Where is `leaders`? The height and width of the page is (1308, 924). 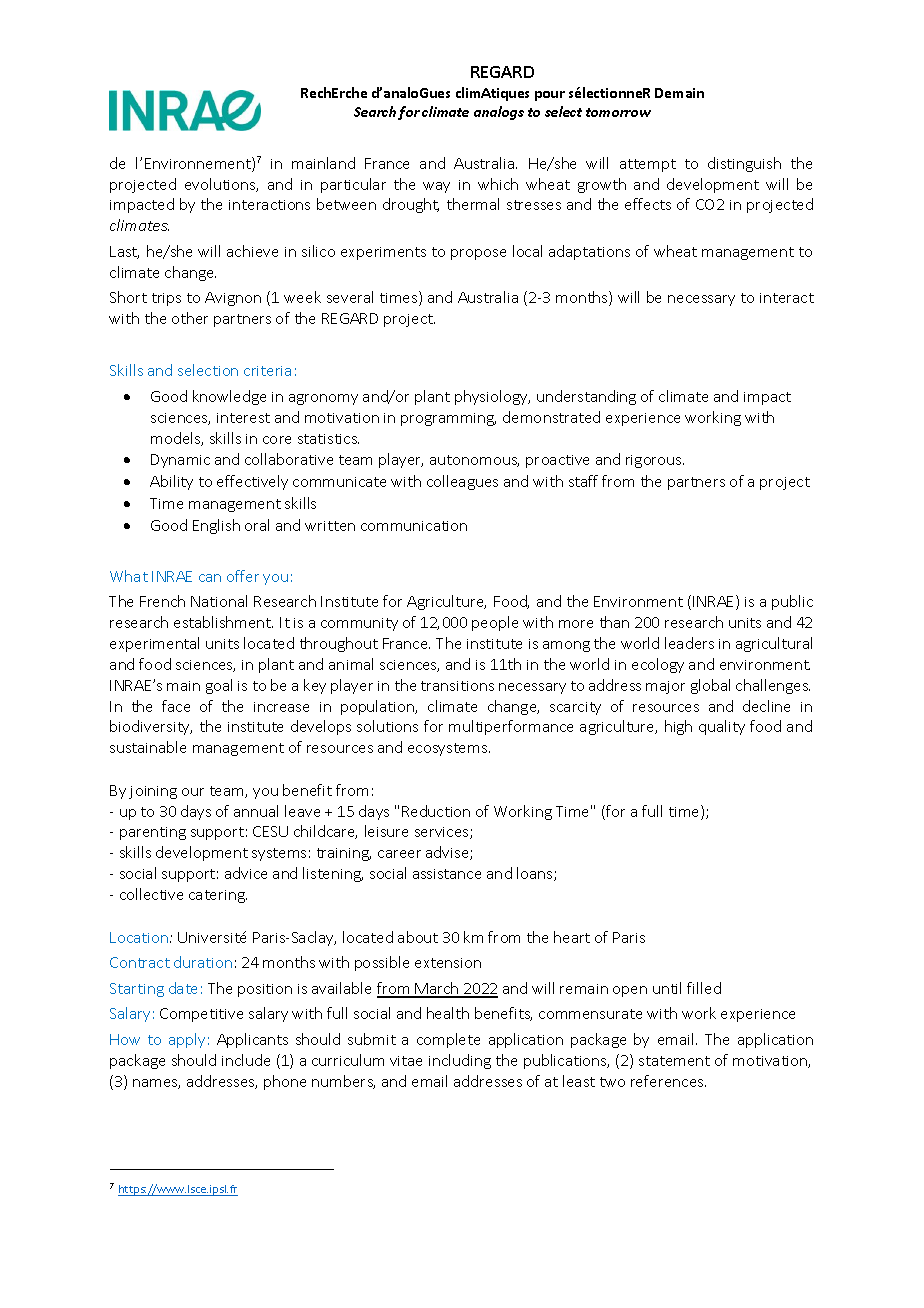
leaders is located at coordinates (689, 643).
